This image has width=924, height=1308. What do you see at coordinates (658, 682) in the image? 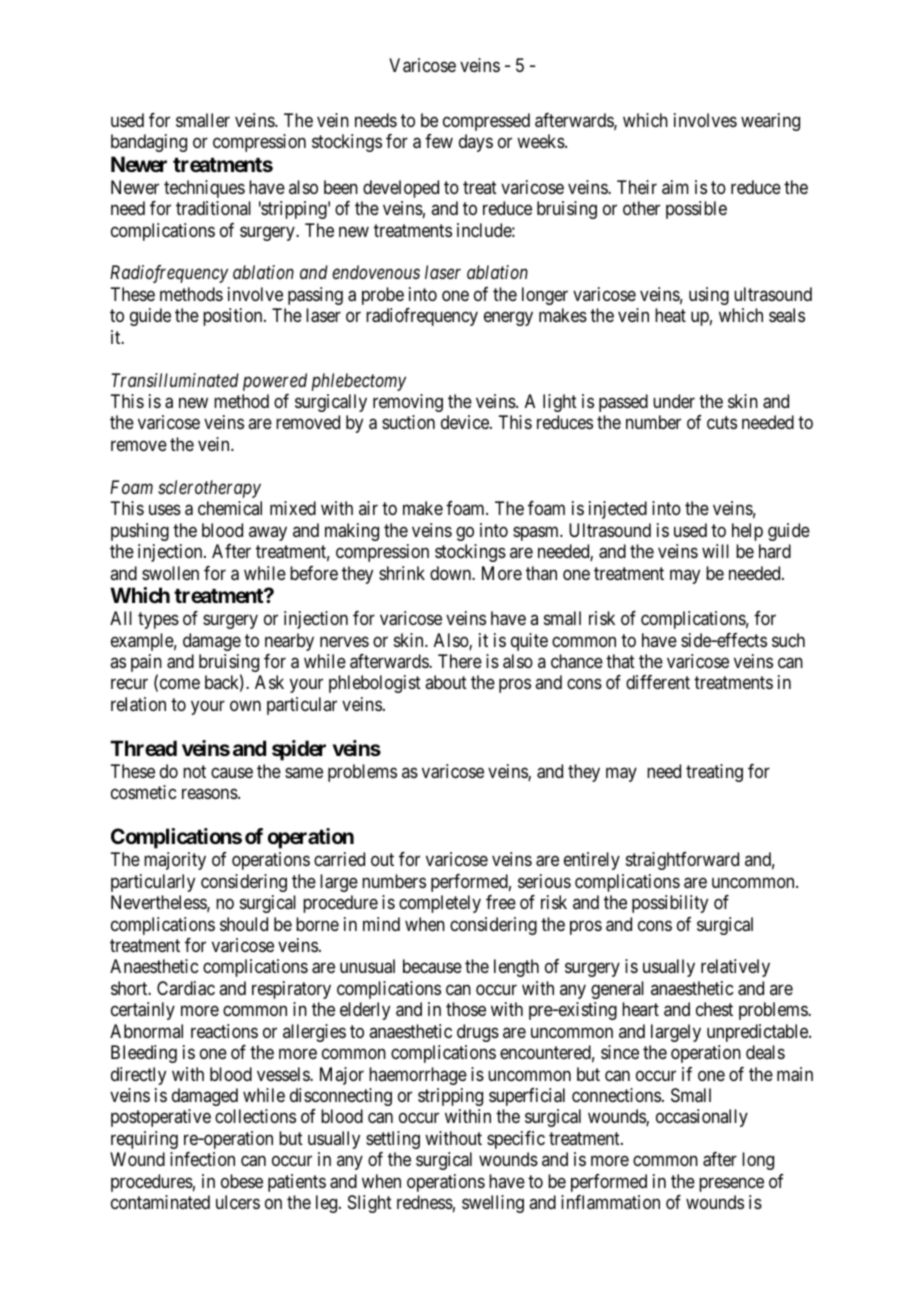
I see `different` at bounding box center [658, 682].
